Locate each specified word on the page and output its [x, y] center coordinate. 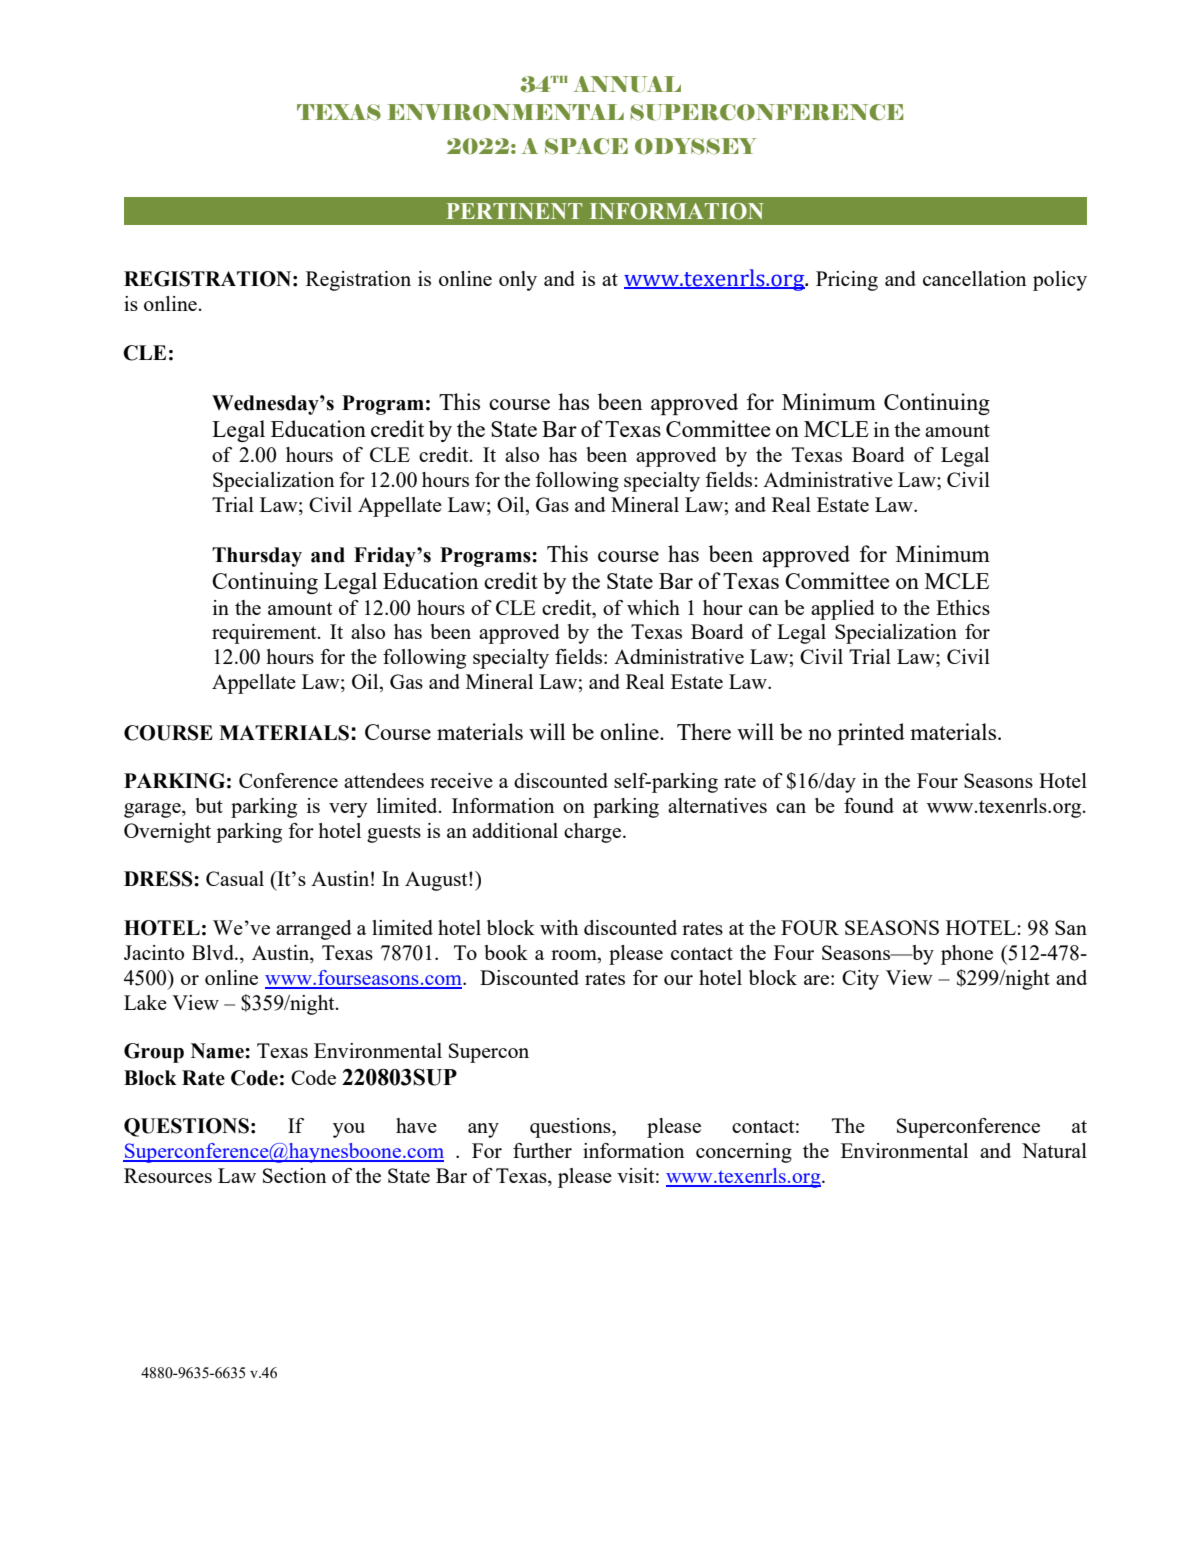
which [653, 607]
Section [294, 1175]
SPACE [586, 146]
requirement [265, 634]
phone [967, 955]
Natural [1054, 1150]
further [542, 1150]
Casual [235, 878]
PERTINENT [514, 211]
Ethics [963, 607]
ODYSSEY [696, 146]
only [518, 281]
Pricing [847, 281]
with [559, 927]
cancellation [974, 278]
